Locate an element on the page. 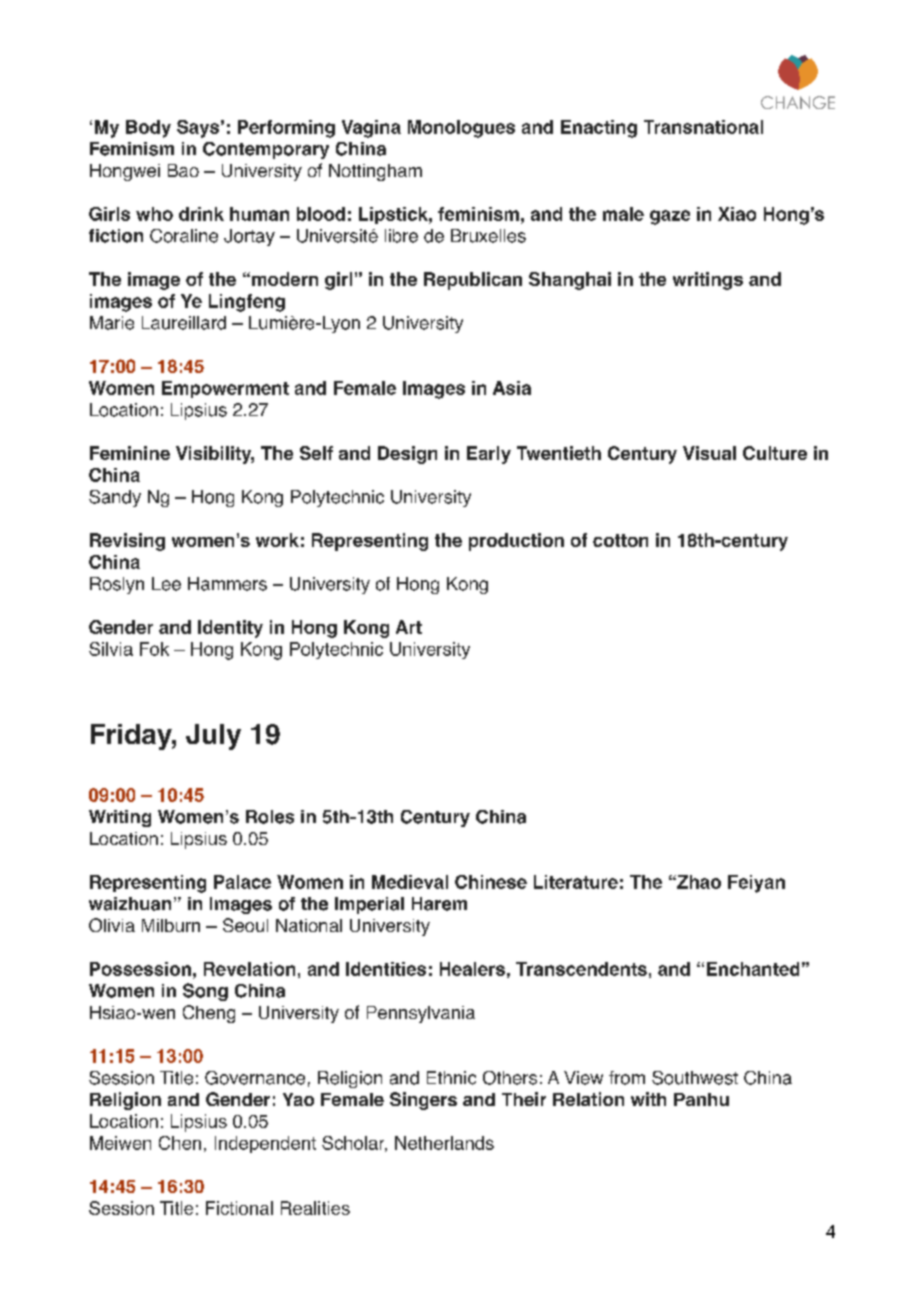  Independent is located at coordinates (265, 1144).
